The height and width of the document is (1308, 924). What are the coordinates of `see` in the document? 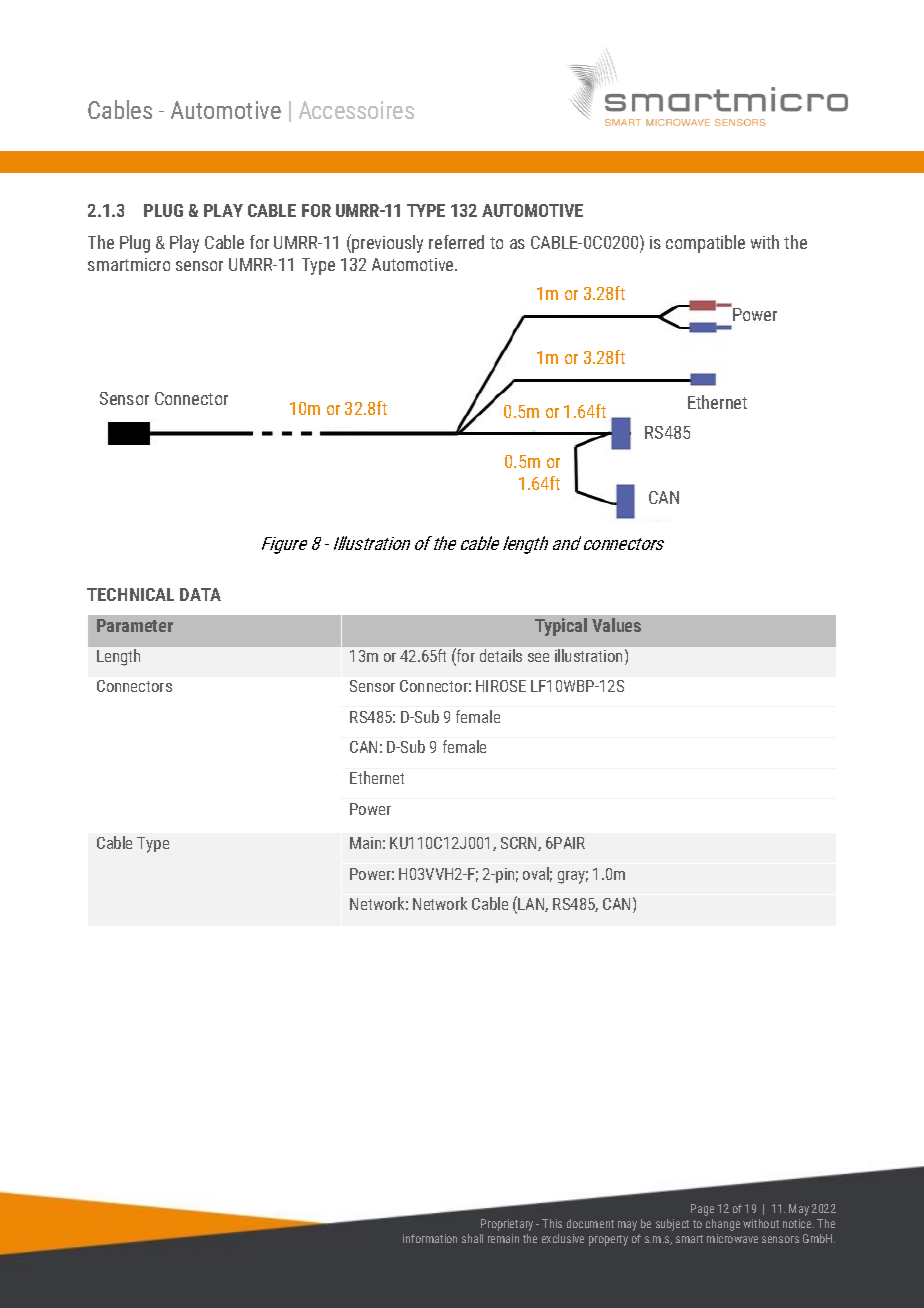 It's located at (538, 657).
